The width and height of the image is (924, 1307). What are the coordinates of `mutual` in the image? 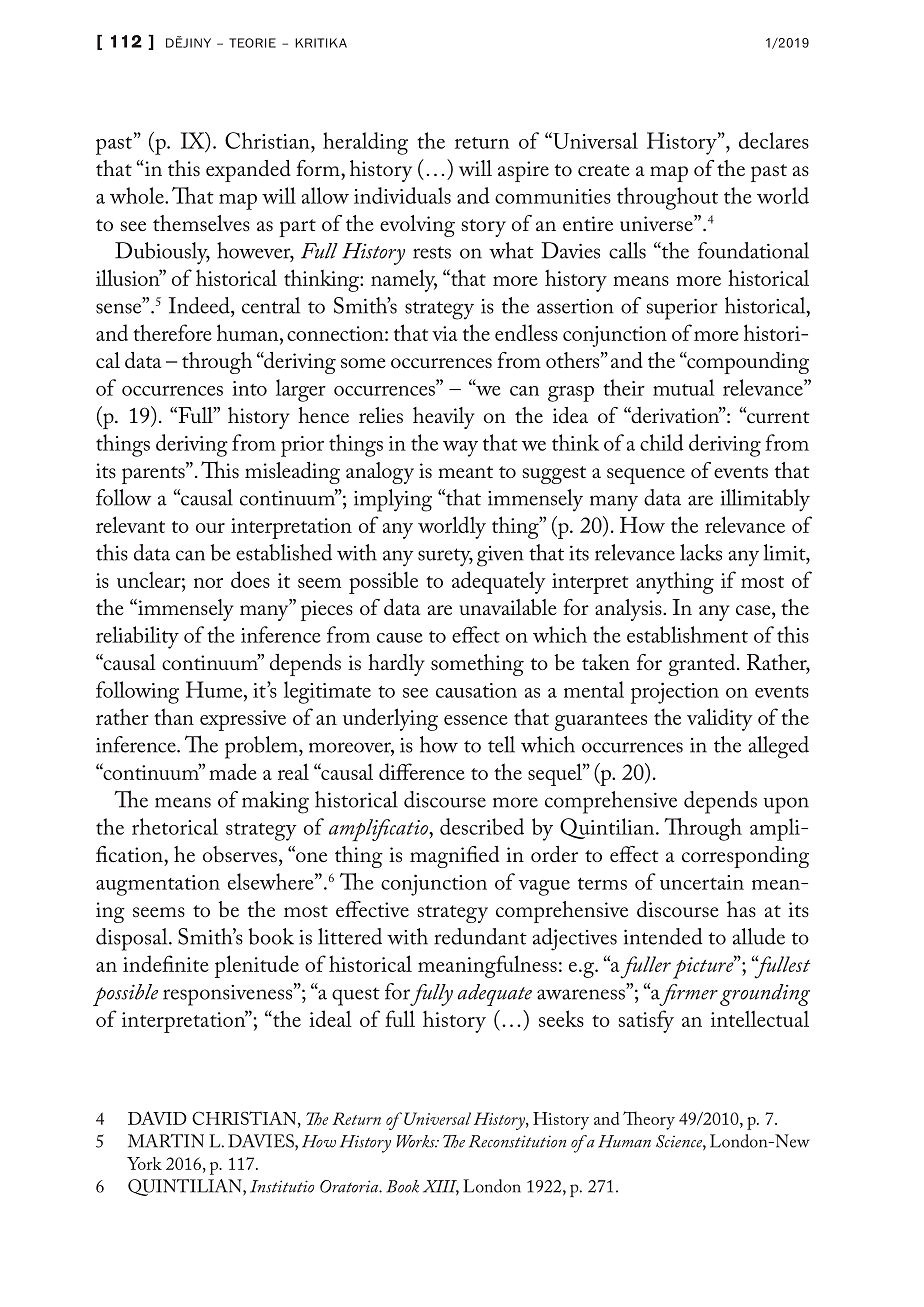 It's located at (683, 387).
